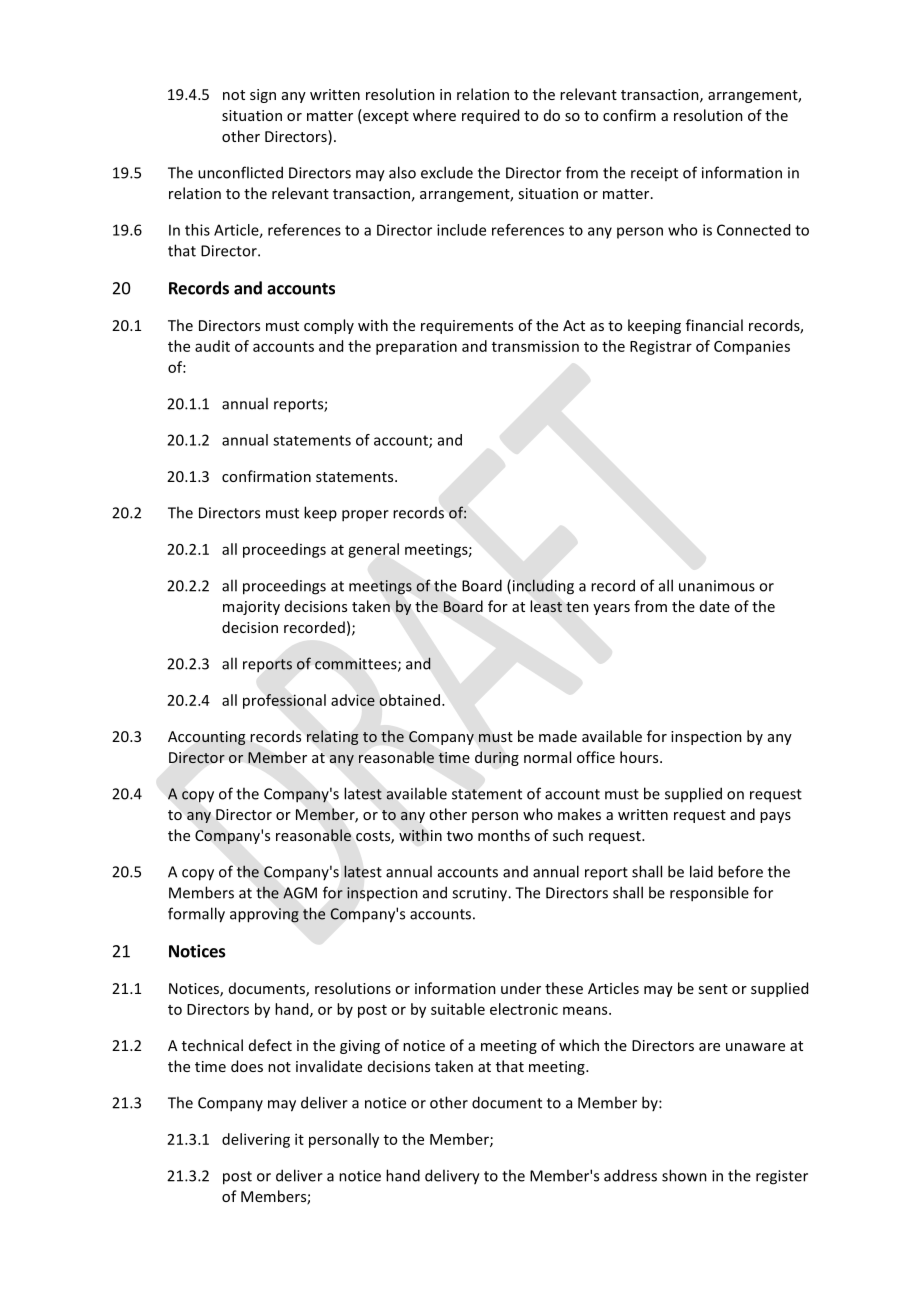  Describe the element at coordinates (247, 1066) in the document. I see `does` at that location.
